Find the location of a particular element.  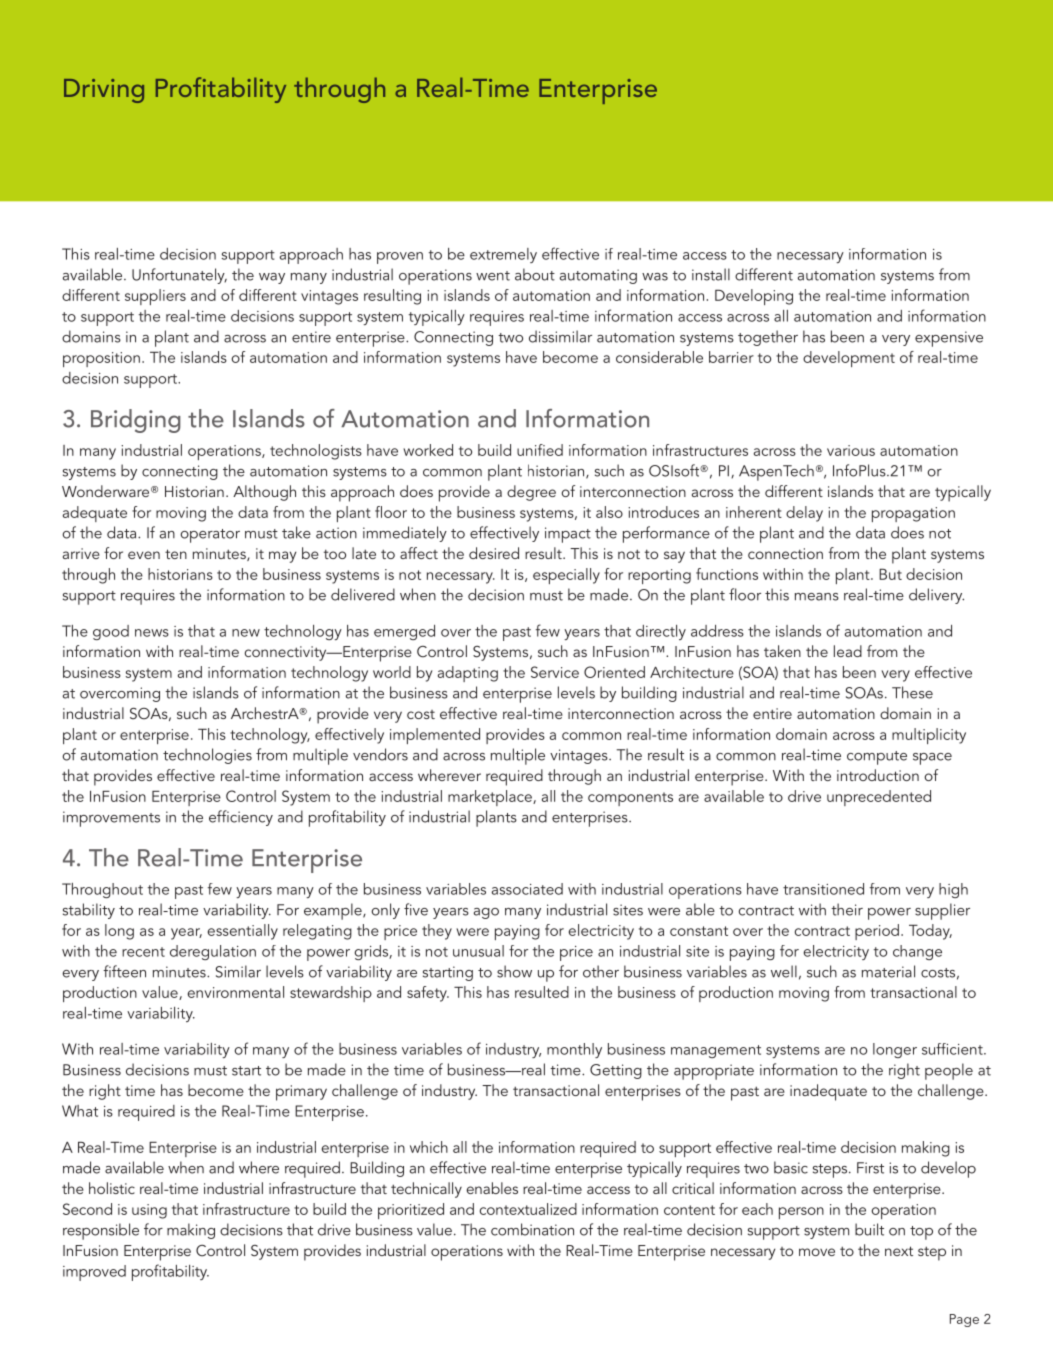

unified is located at coordinates (540, 450).
